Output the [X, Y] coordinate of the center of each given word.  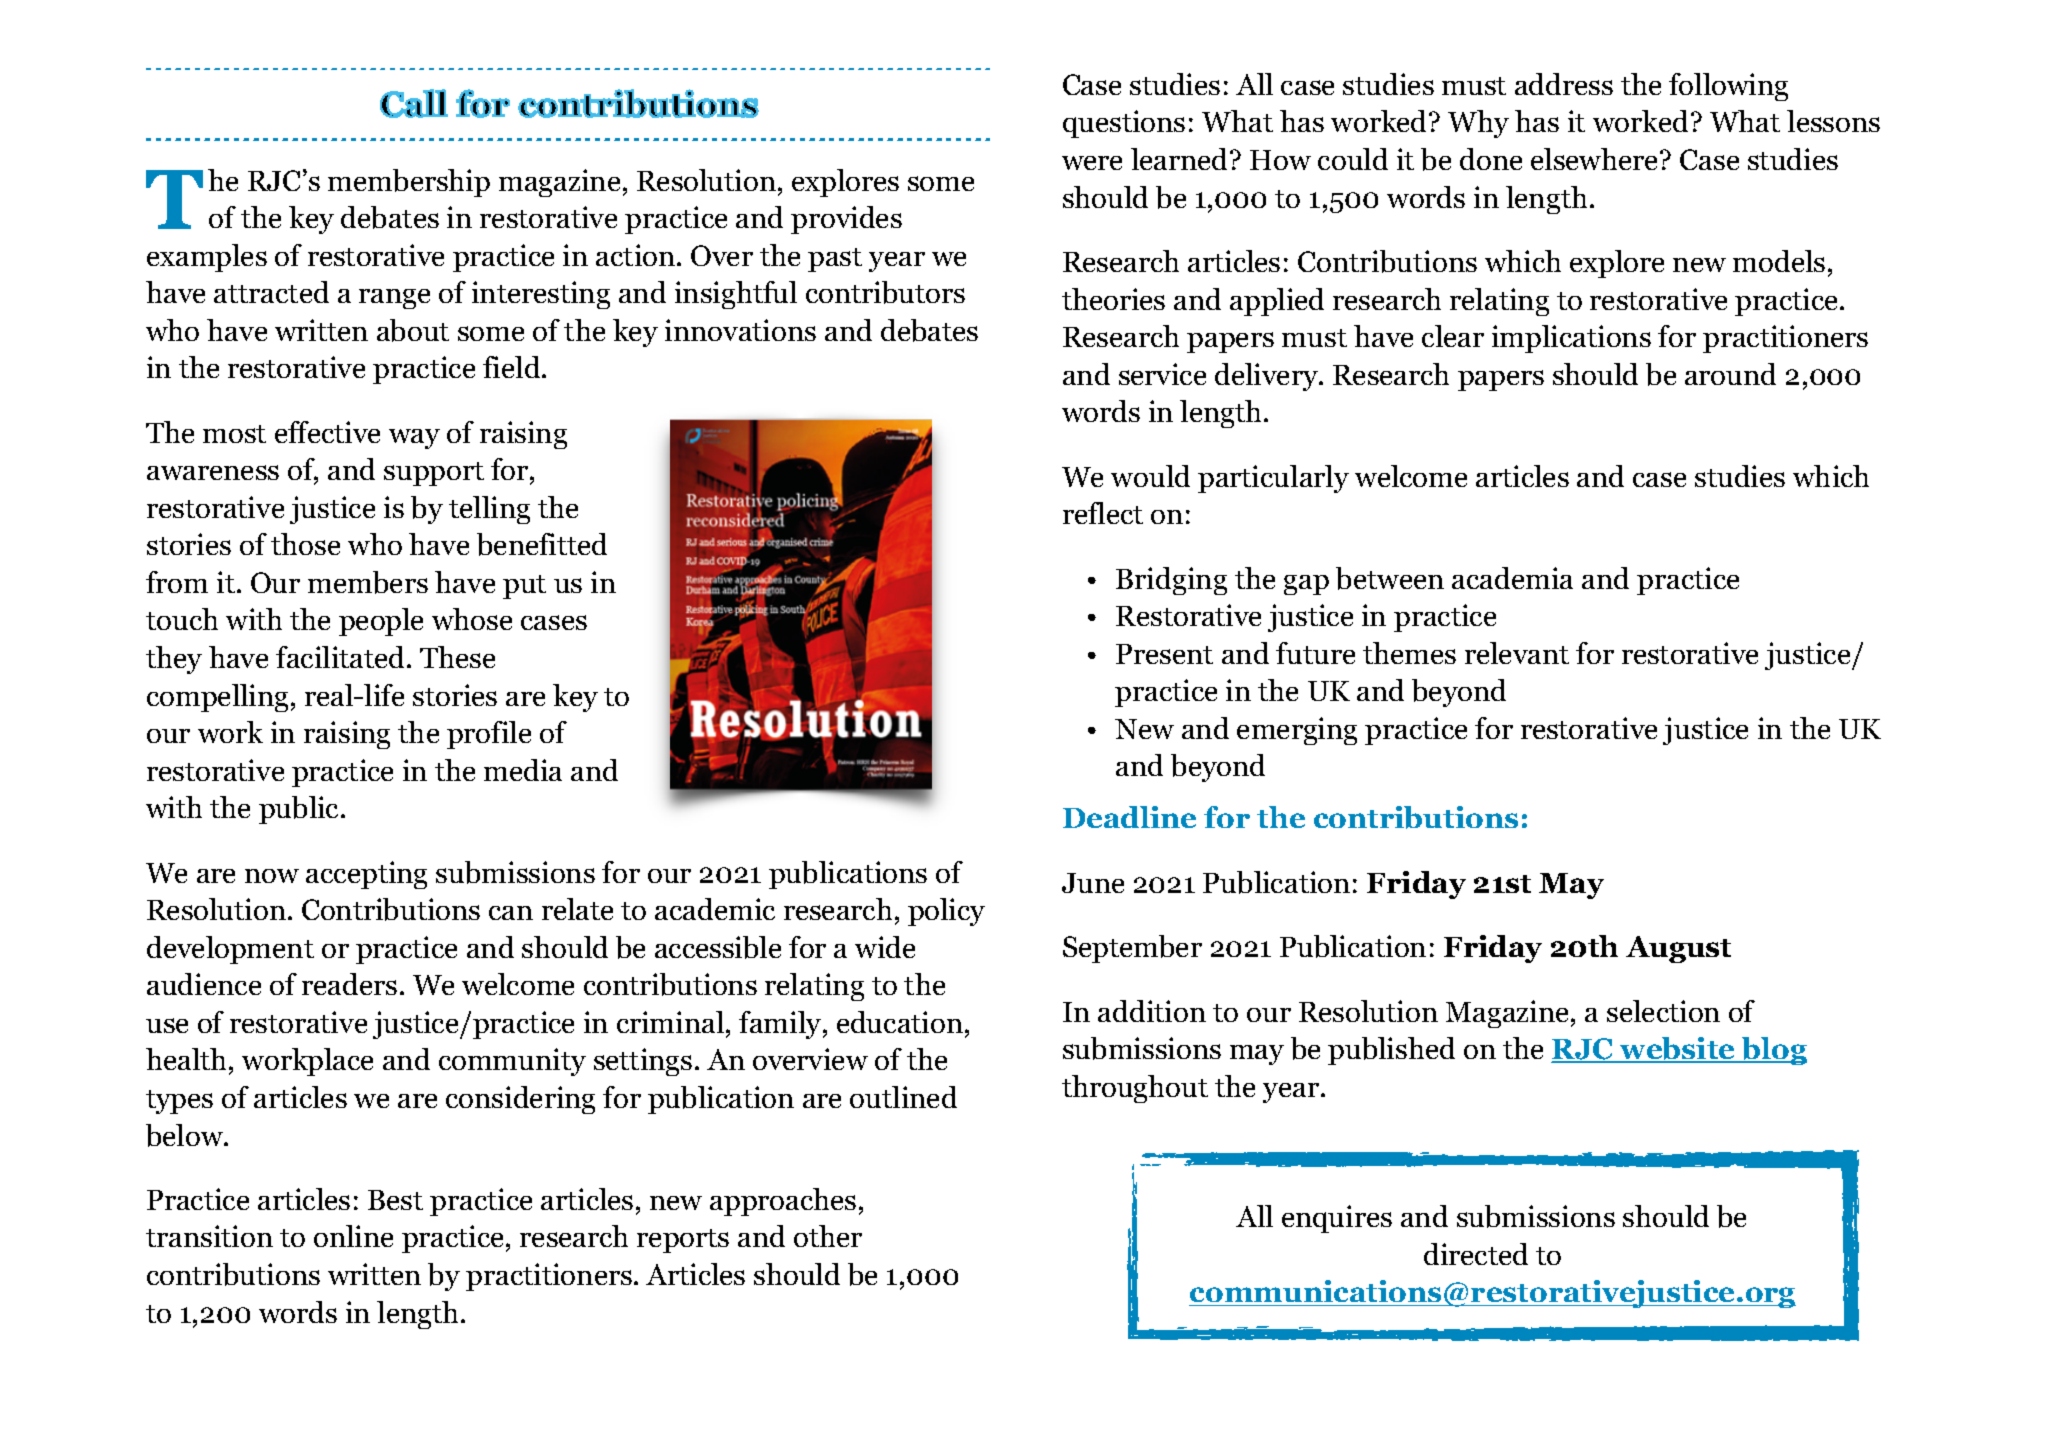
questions [1124, 124]
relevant [1517, 653]
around [1730, 374]
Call [414, 103]
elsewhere [1596, 159]
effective [327, 432]
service [1162, 374]
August [1678, 949]
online [353, 1236]
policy [946, 912]
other [828, 1236]
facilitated [342, 657]
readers [349, 984]
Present [1164, 654]
